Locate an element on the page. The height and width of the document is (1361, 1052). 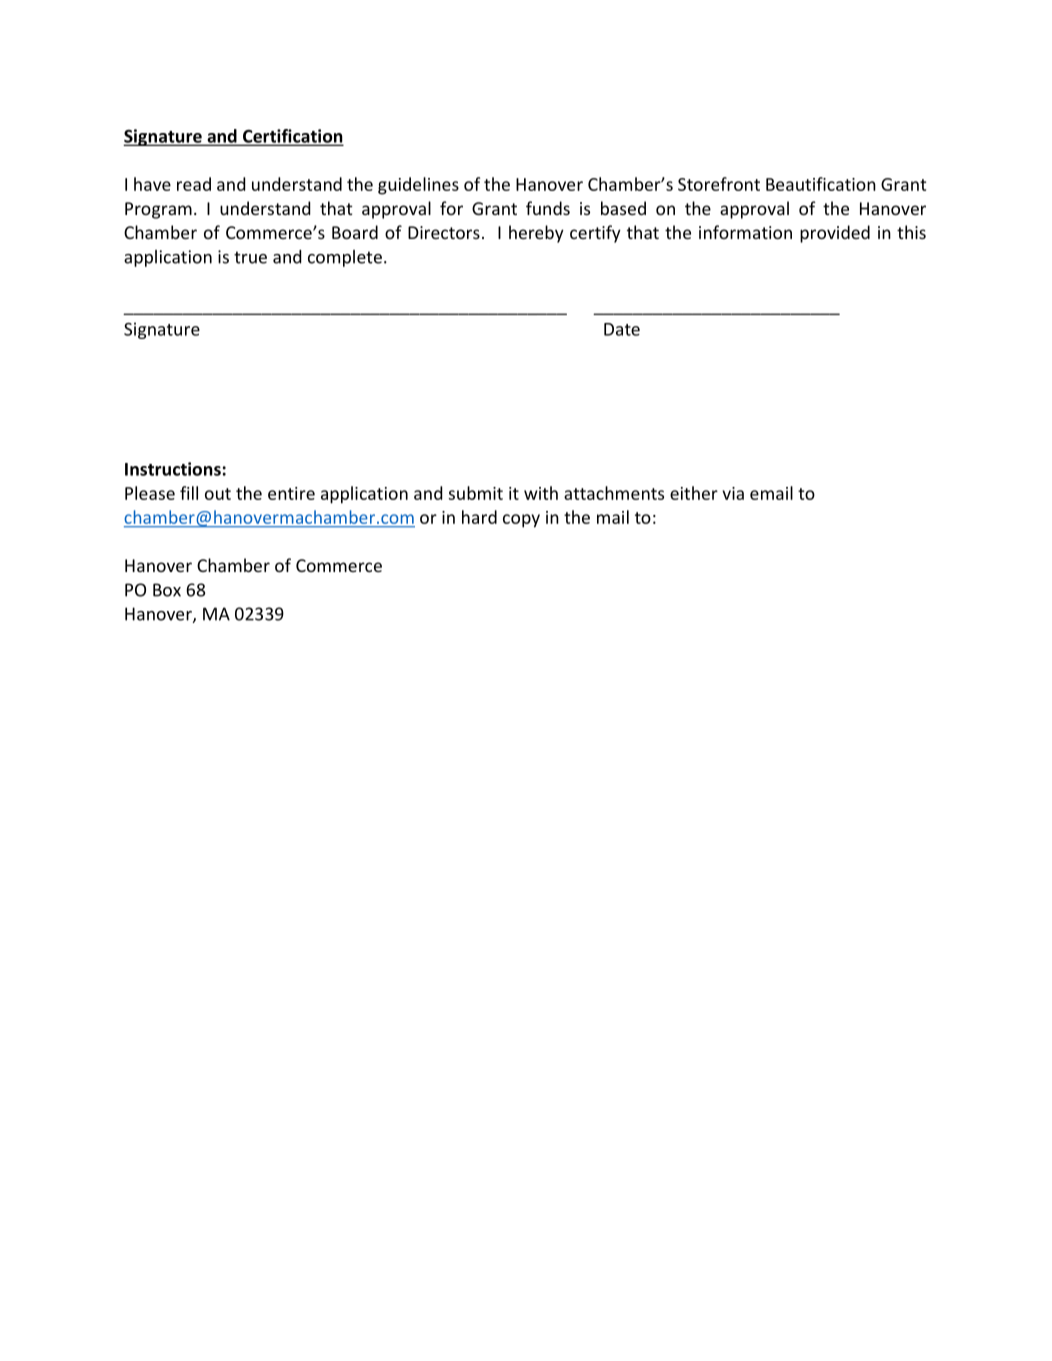
Beautification is located at coordinates (821, 184).
